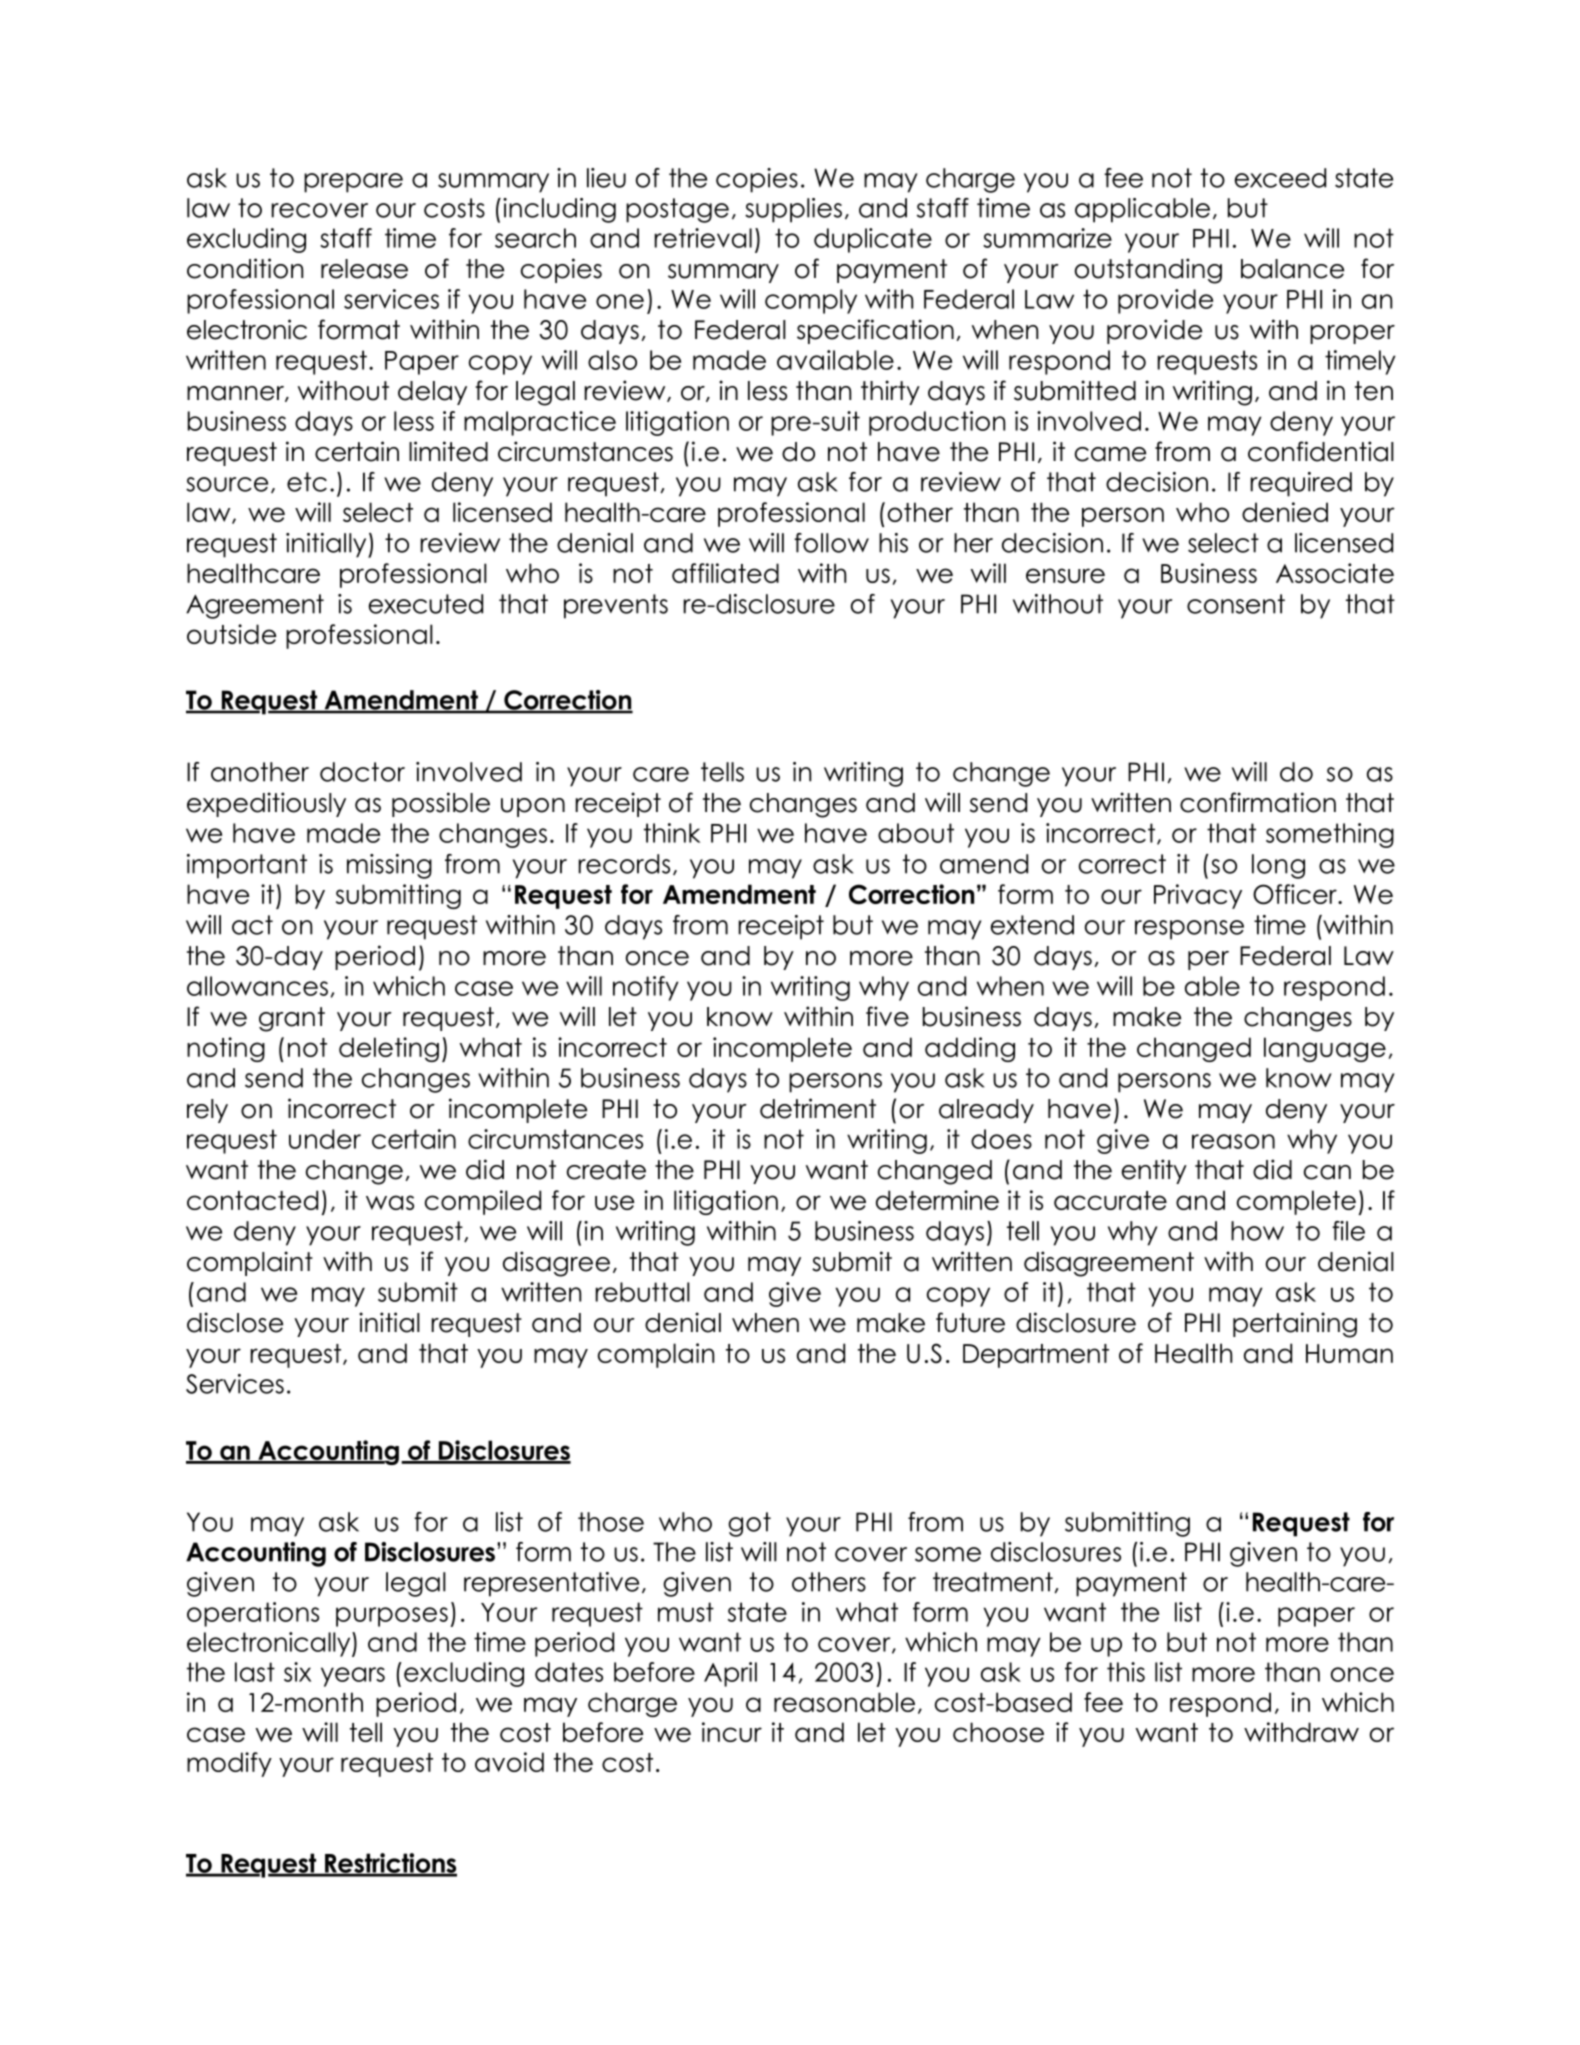  What do you see at coordinates (887, 1016) in the document?
I see `five` at bounding box center [887, 1016].
